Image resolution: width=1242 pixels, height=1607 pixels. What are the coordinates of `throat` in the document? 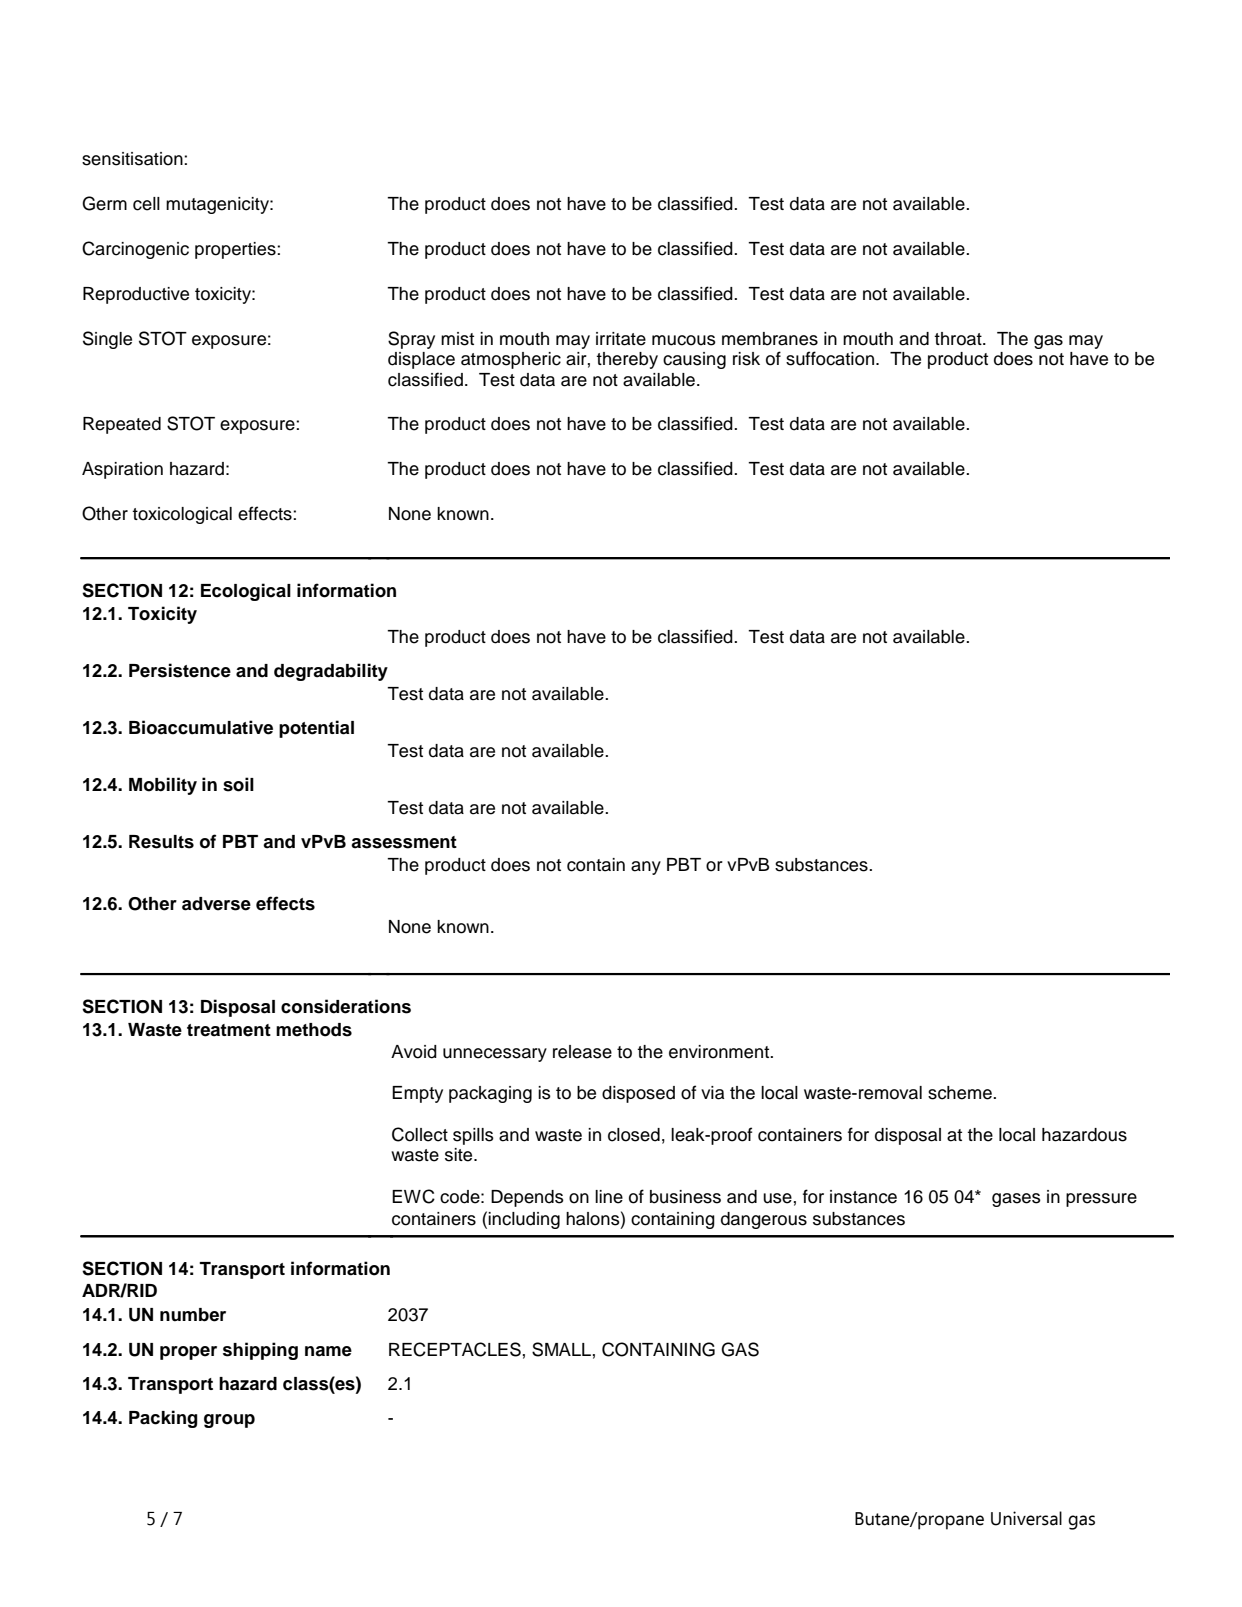 It's located at (959, 339).
